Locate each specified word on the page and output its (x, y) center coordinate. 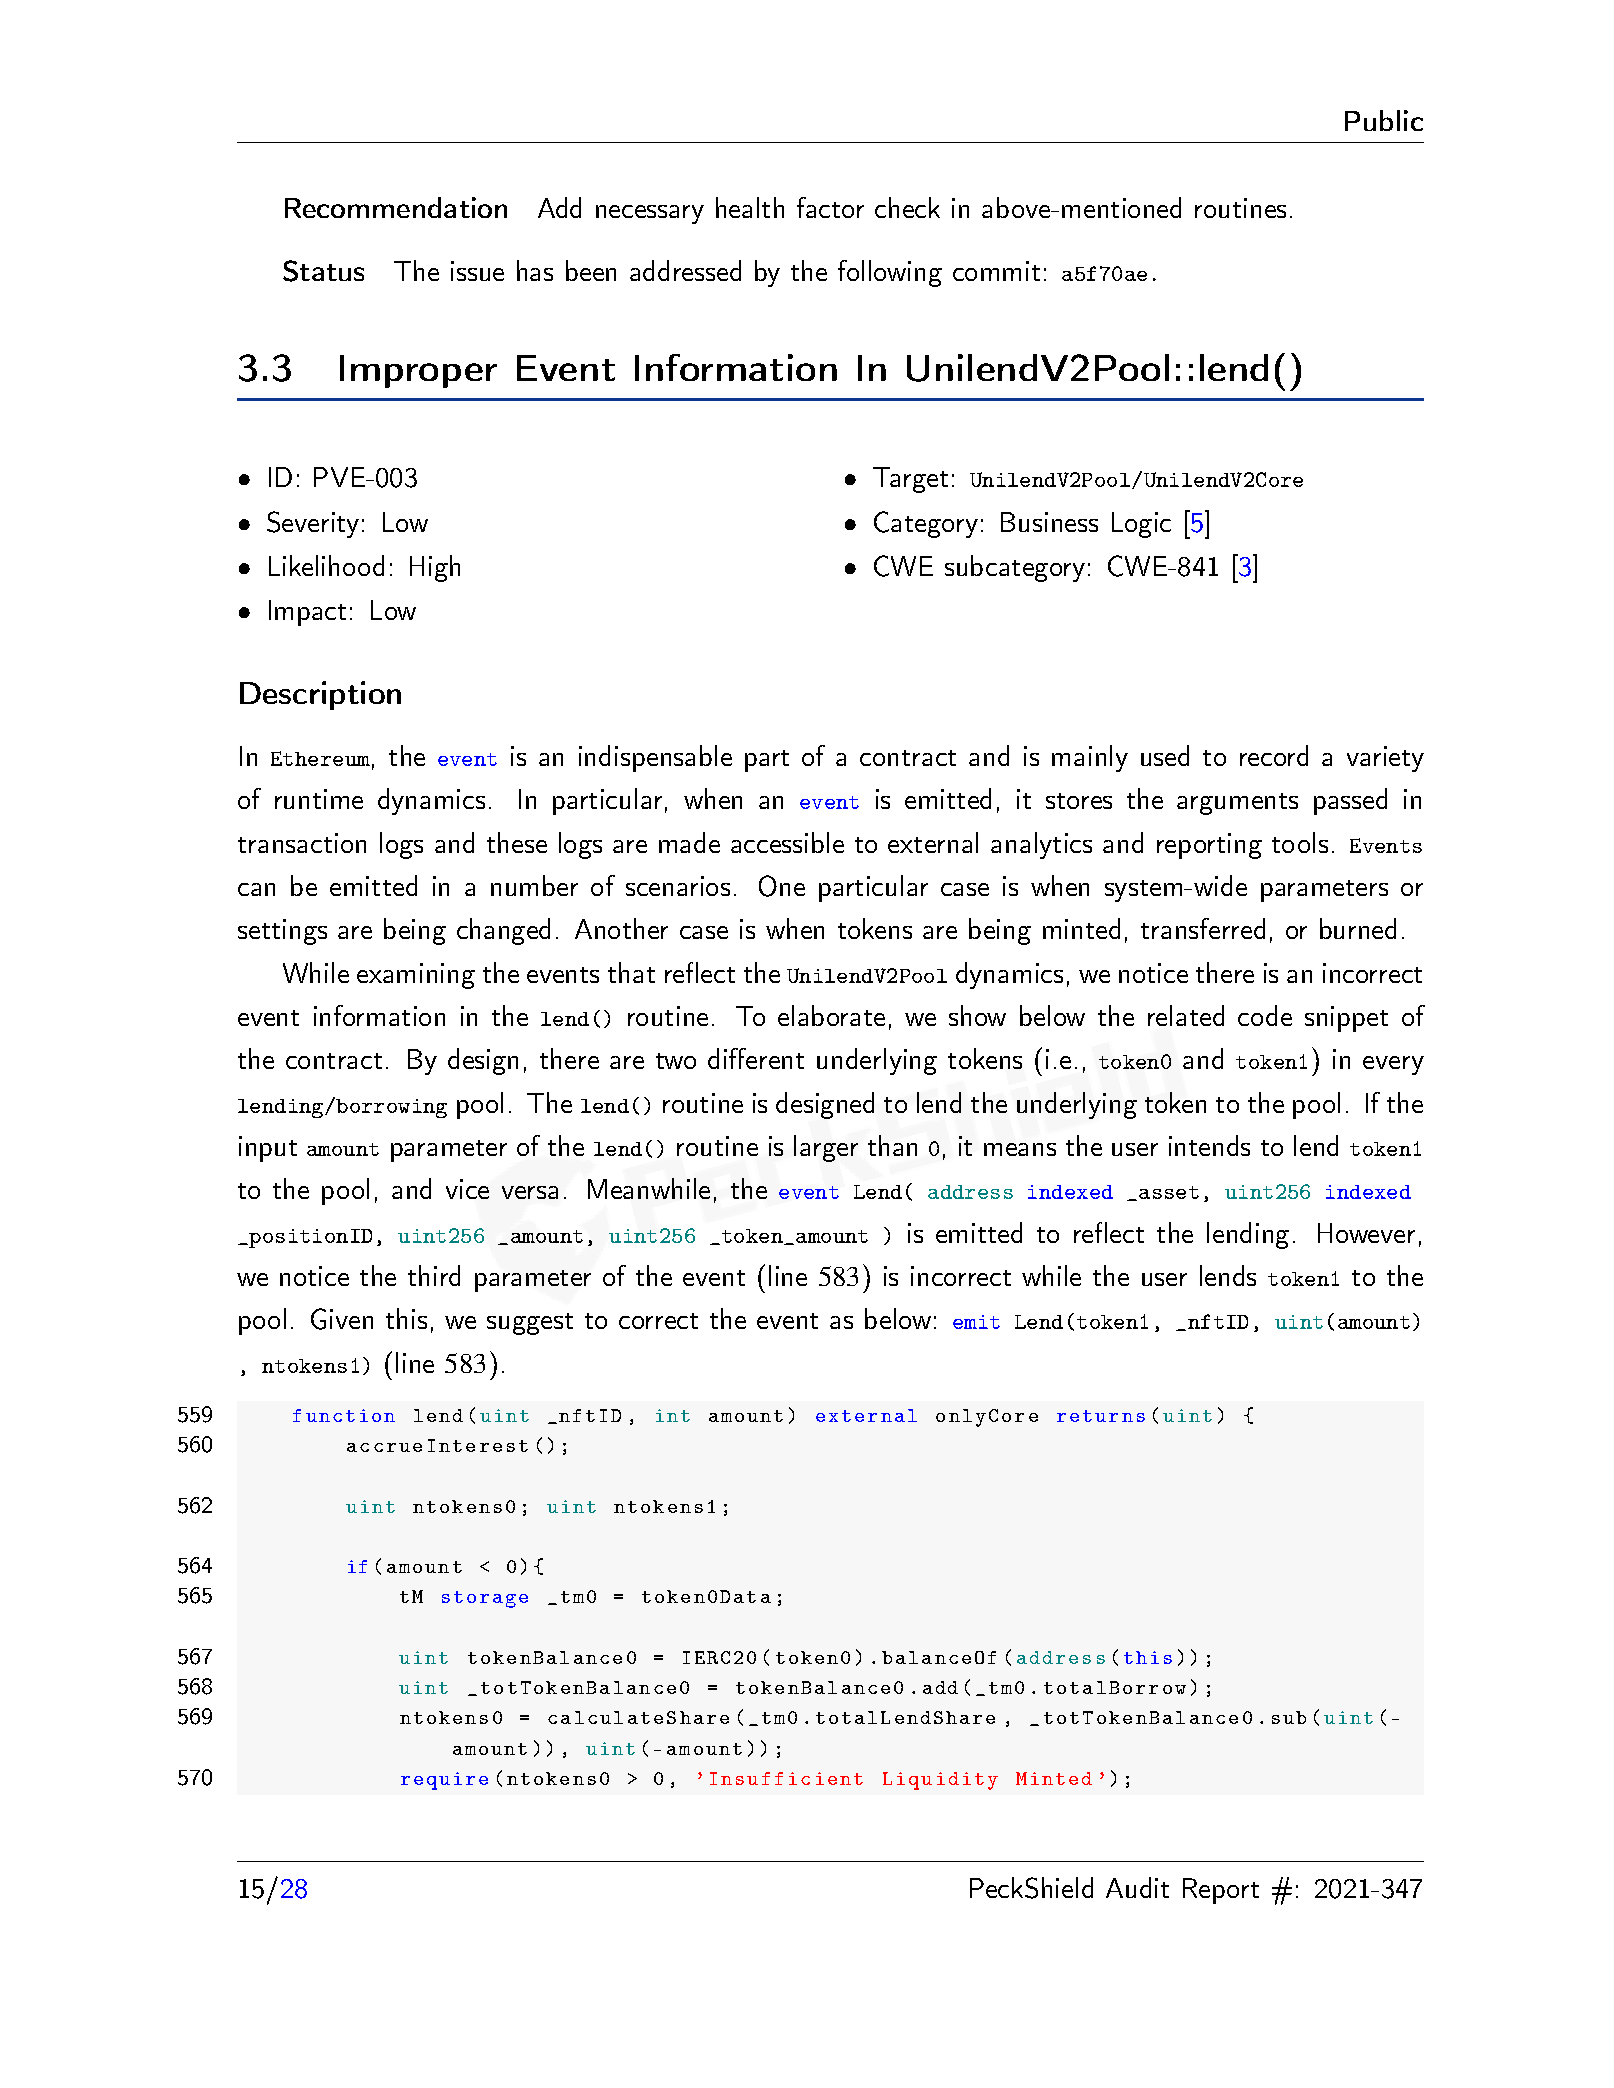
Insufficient (786, 1778)
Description (320, 695)
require (444, 1781)
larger (826, 1148)
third (434, 1275)
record (1274, 755)
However (1366, 1233)
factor (830, 207)
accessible (787, 842)
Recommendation (396, 207)
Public (1384, 120)
